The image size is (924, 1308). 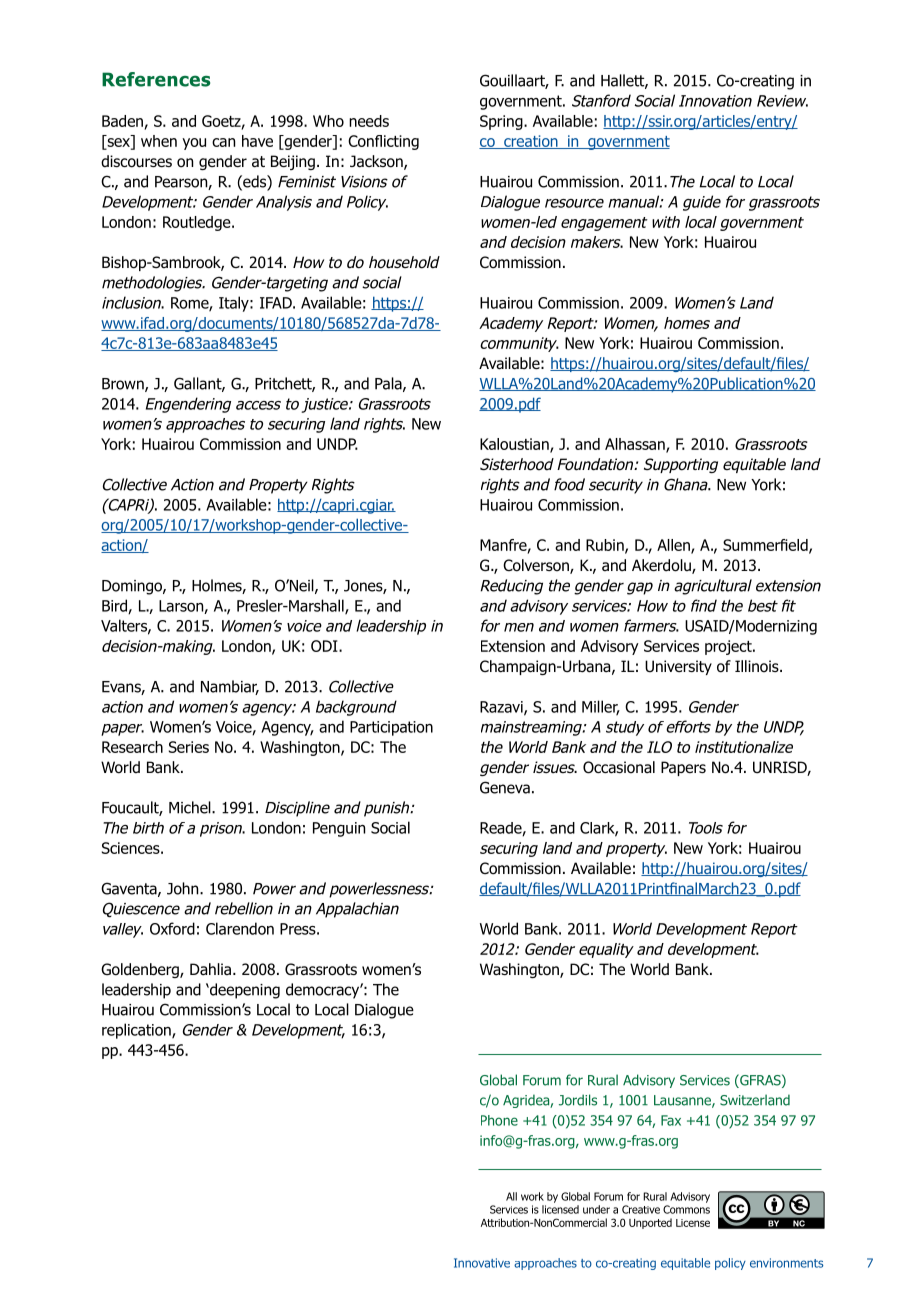 What do you see at coordinates (198, 223) in the page?
I see `Routledge` at bounding box center [198, 223].
